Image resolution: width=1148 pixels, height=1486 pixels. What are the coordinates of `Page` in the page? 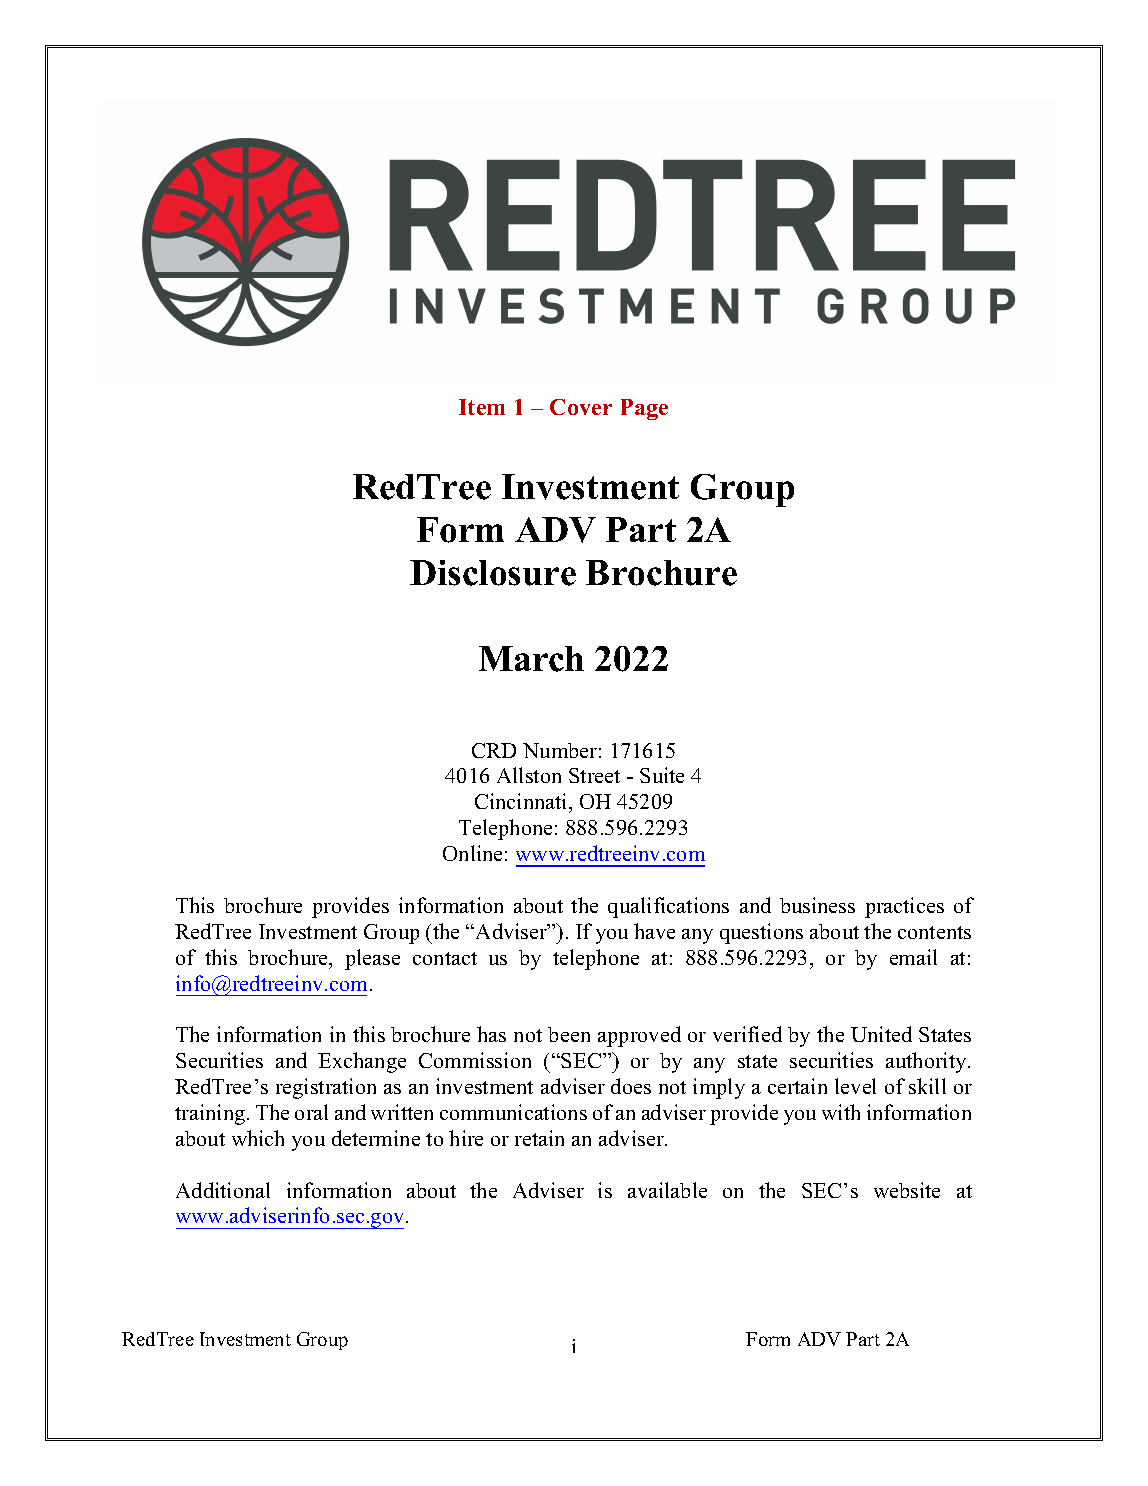 It's located at (644, 409).
